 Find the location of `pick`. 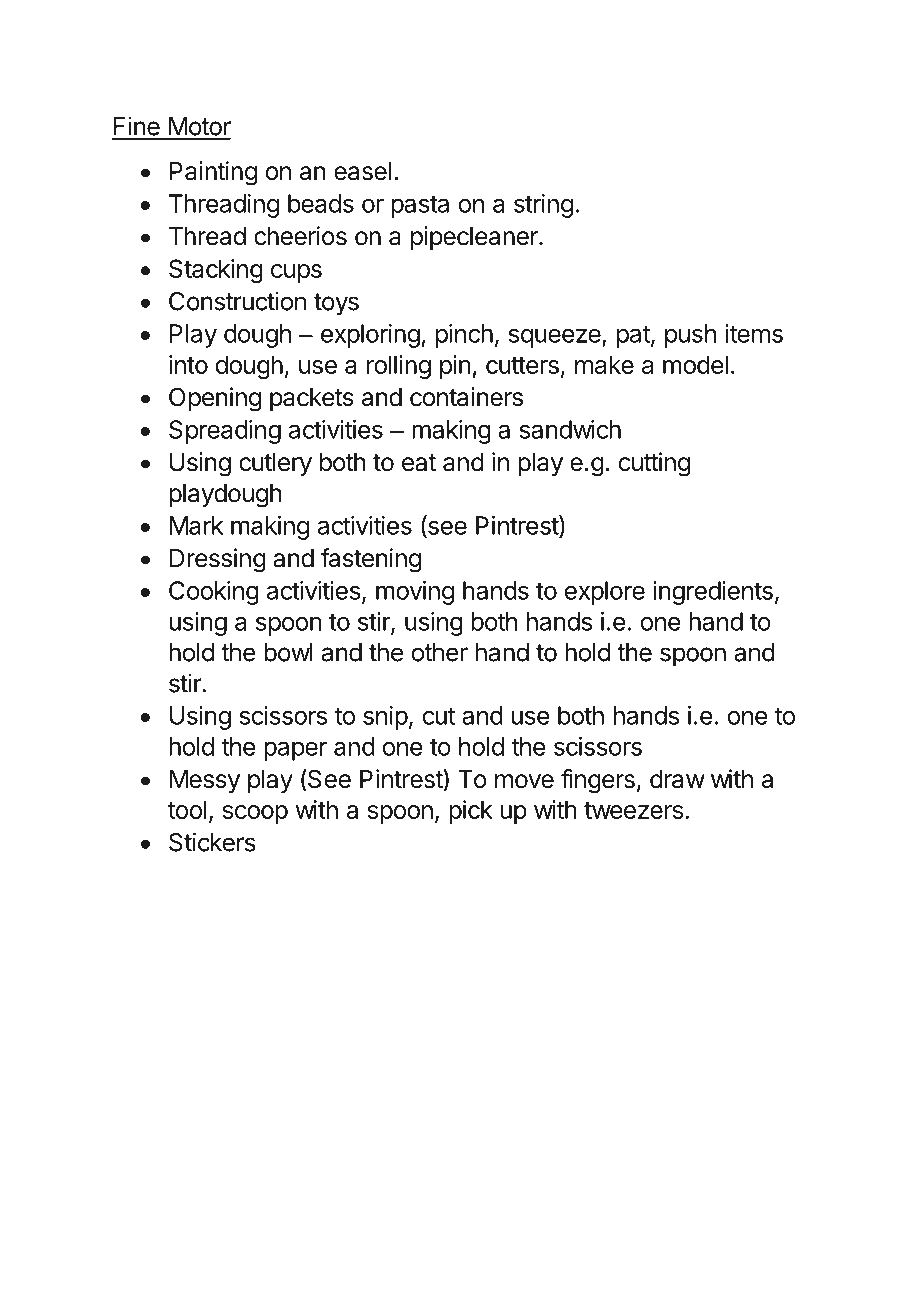

pick is located at coordinates (471, 812).
